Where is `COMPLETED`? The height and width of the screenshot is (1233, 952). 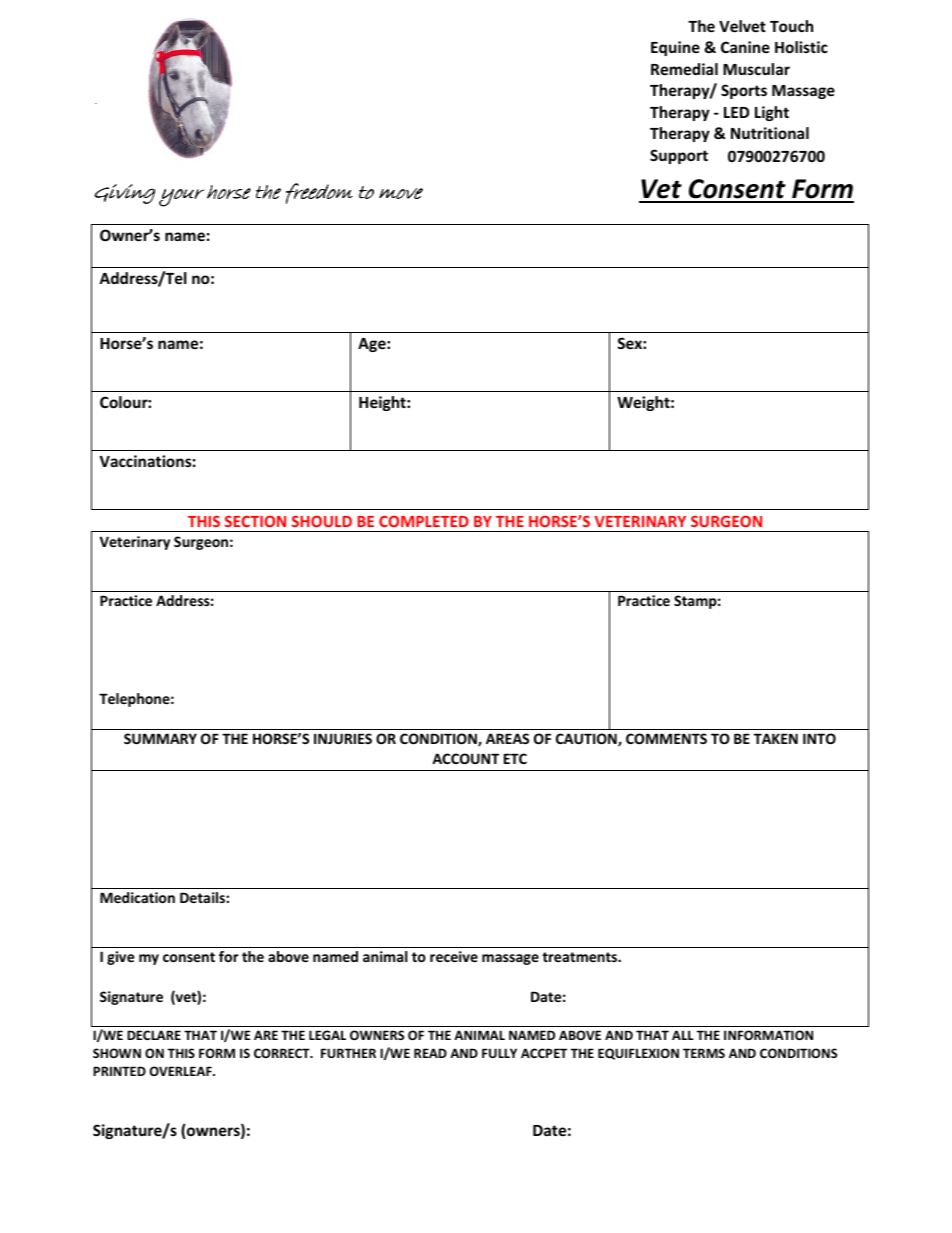
COMPLETED is located at coordinates (424, 521).
